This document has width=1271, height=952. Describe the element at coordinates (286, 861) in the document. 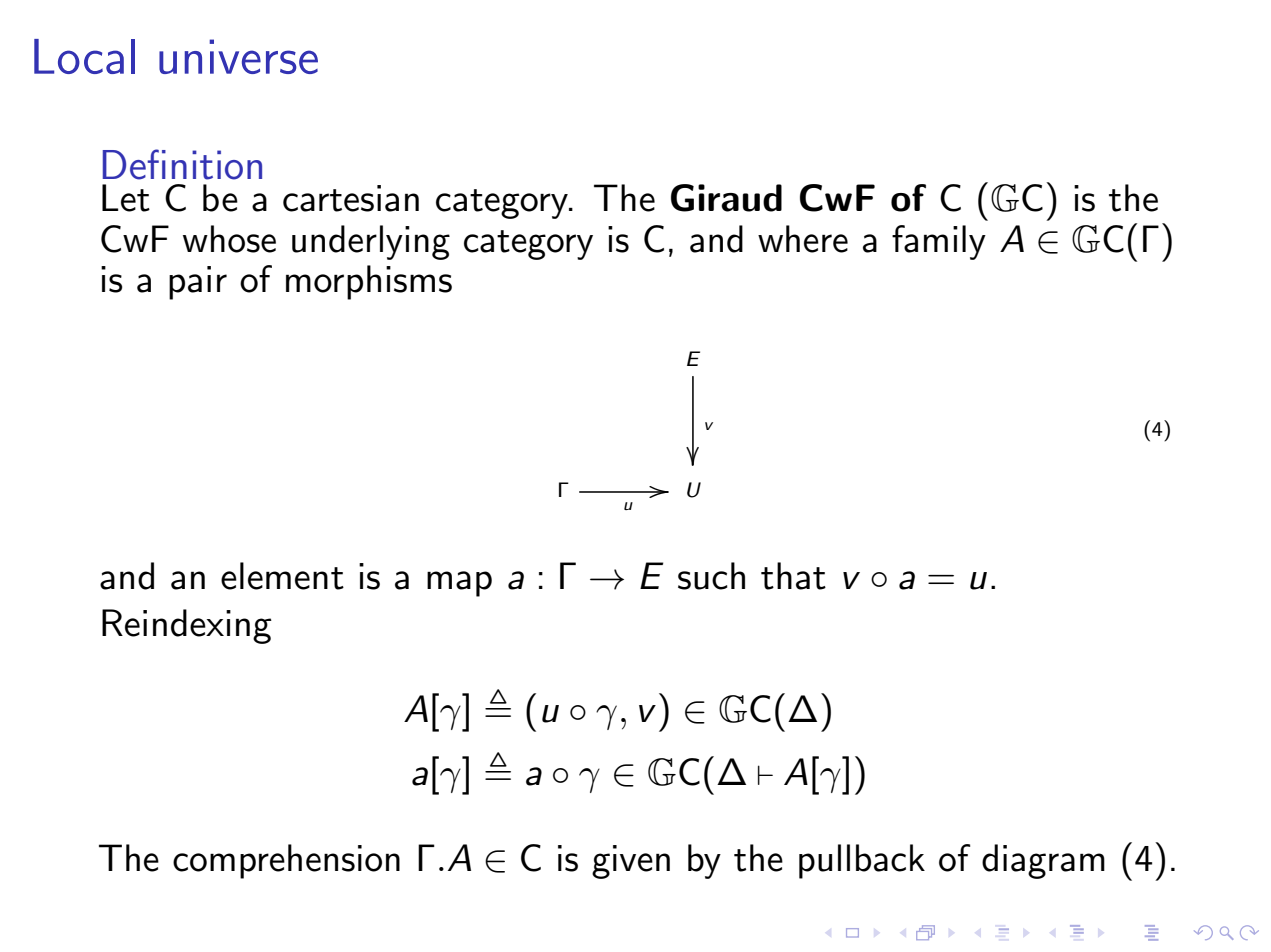

I see `comprehension` at that location.
